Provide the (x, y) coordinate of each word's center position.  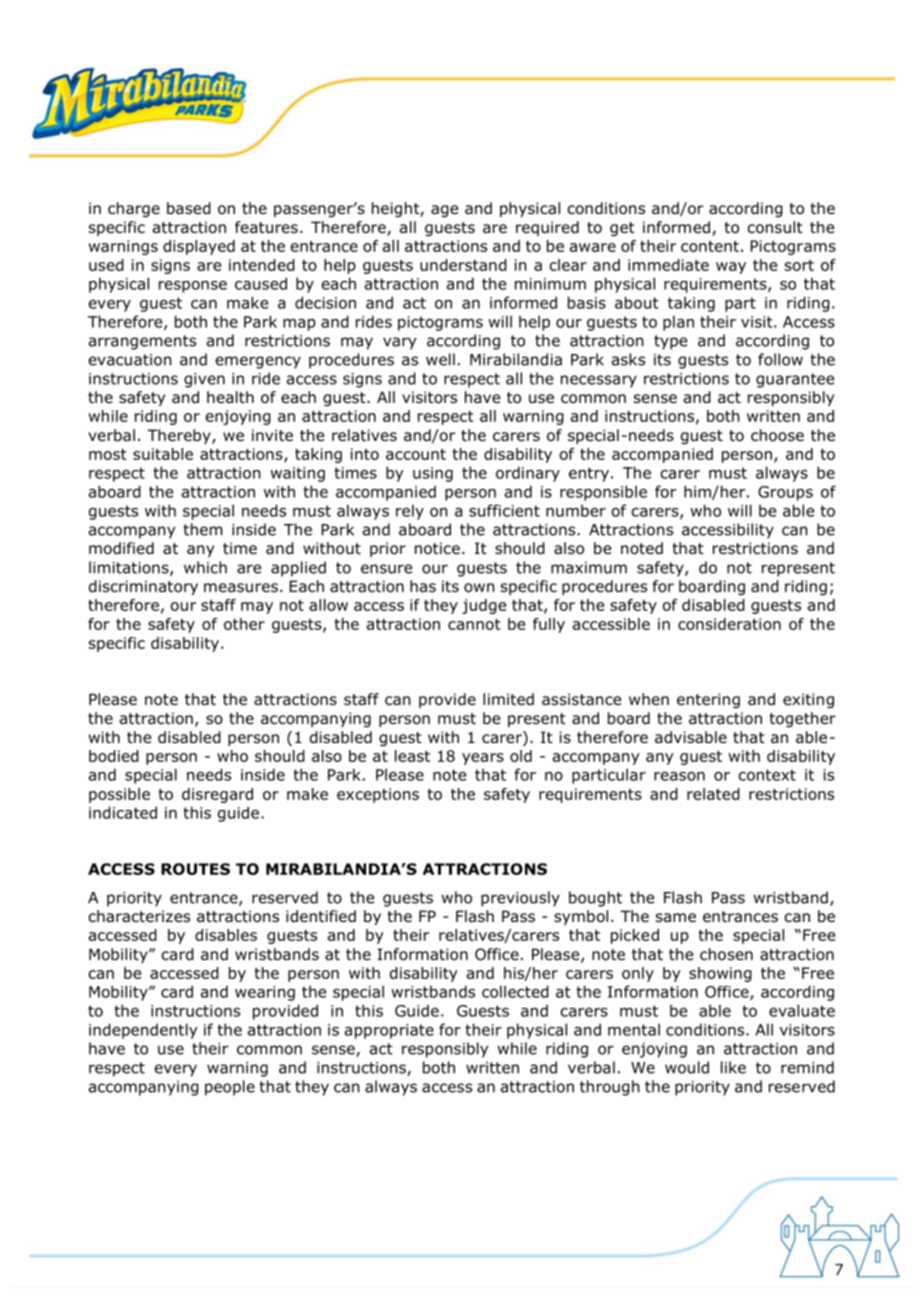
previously (520, 899)
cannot (474, 624)
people (230, 1088)
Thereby (180, 436)
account (416, 454)
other (244, 624)
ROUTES (195, 869)
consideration (729, 624)
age (444, 211)
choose (777, 435)
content (710, 246)
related (713, 794)
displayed (199, 247)
